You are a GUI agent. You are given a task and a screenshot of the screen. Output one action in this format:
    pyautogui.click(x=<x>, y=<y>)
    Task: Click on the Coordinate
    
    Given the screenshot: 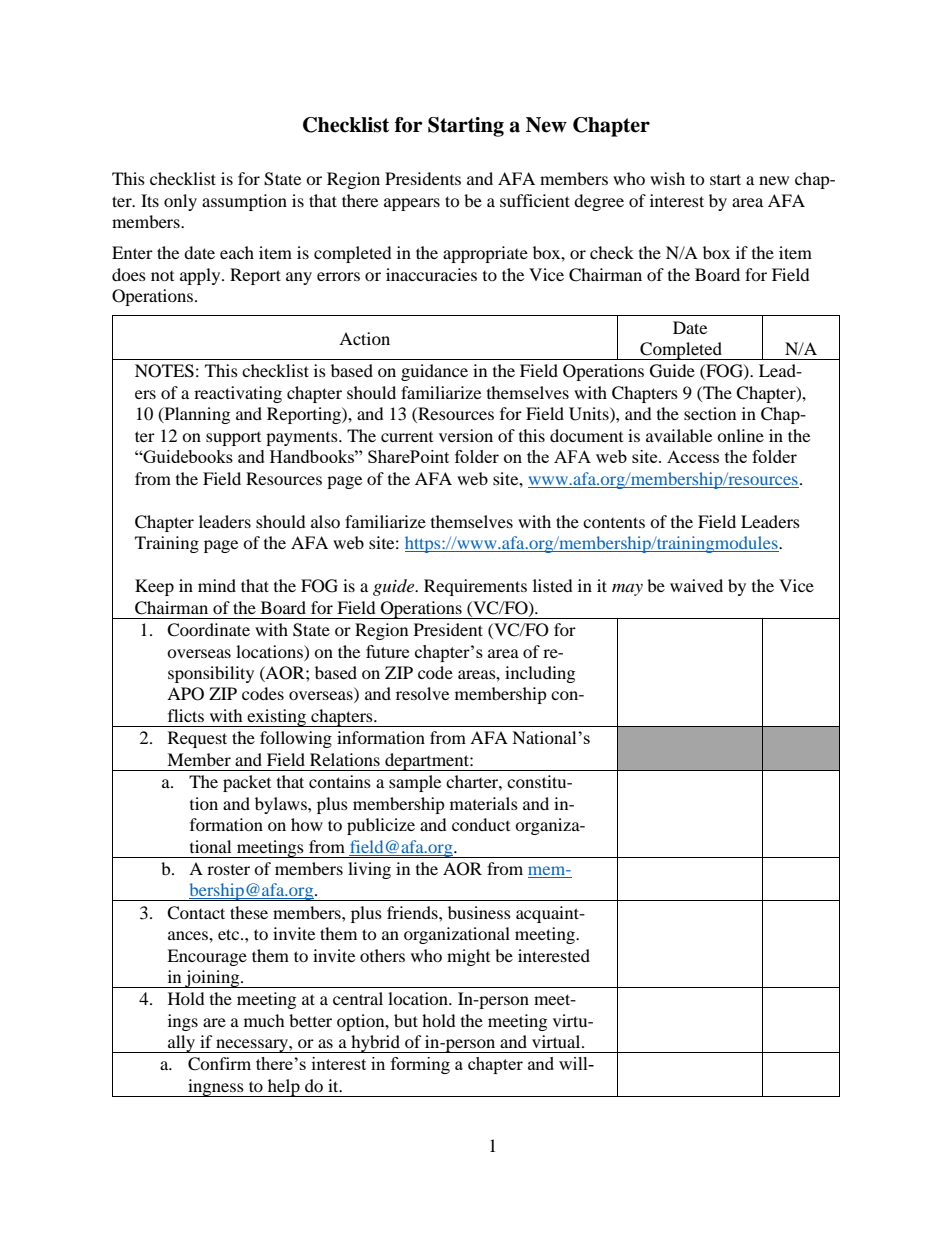 What is the action you would take?
    pyautogui.click(x=208, y=630)
